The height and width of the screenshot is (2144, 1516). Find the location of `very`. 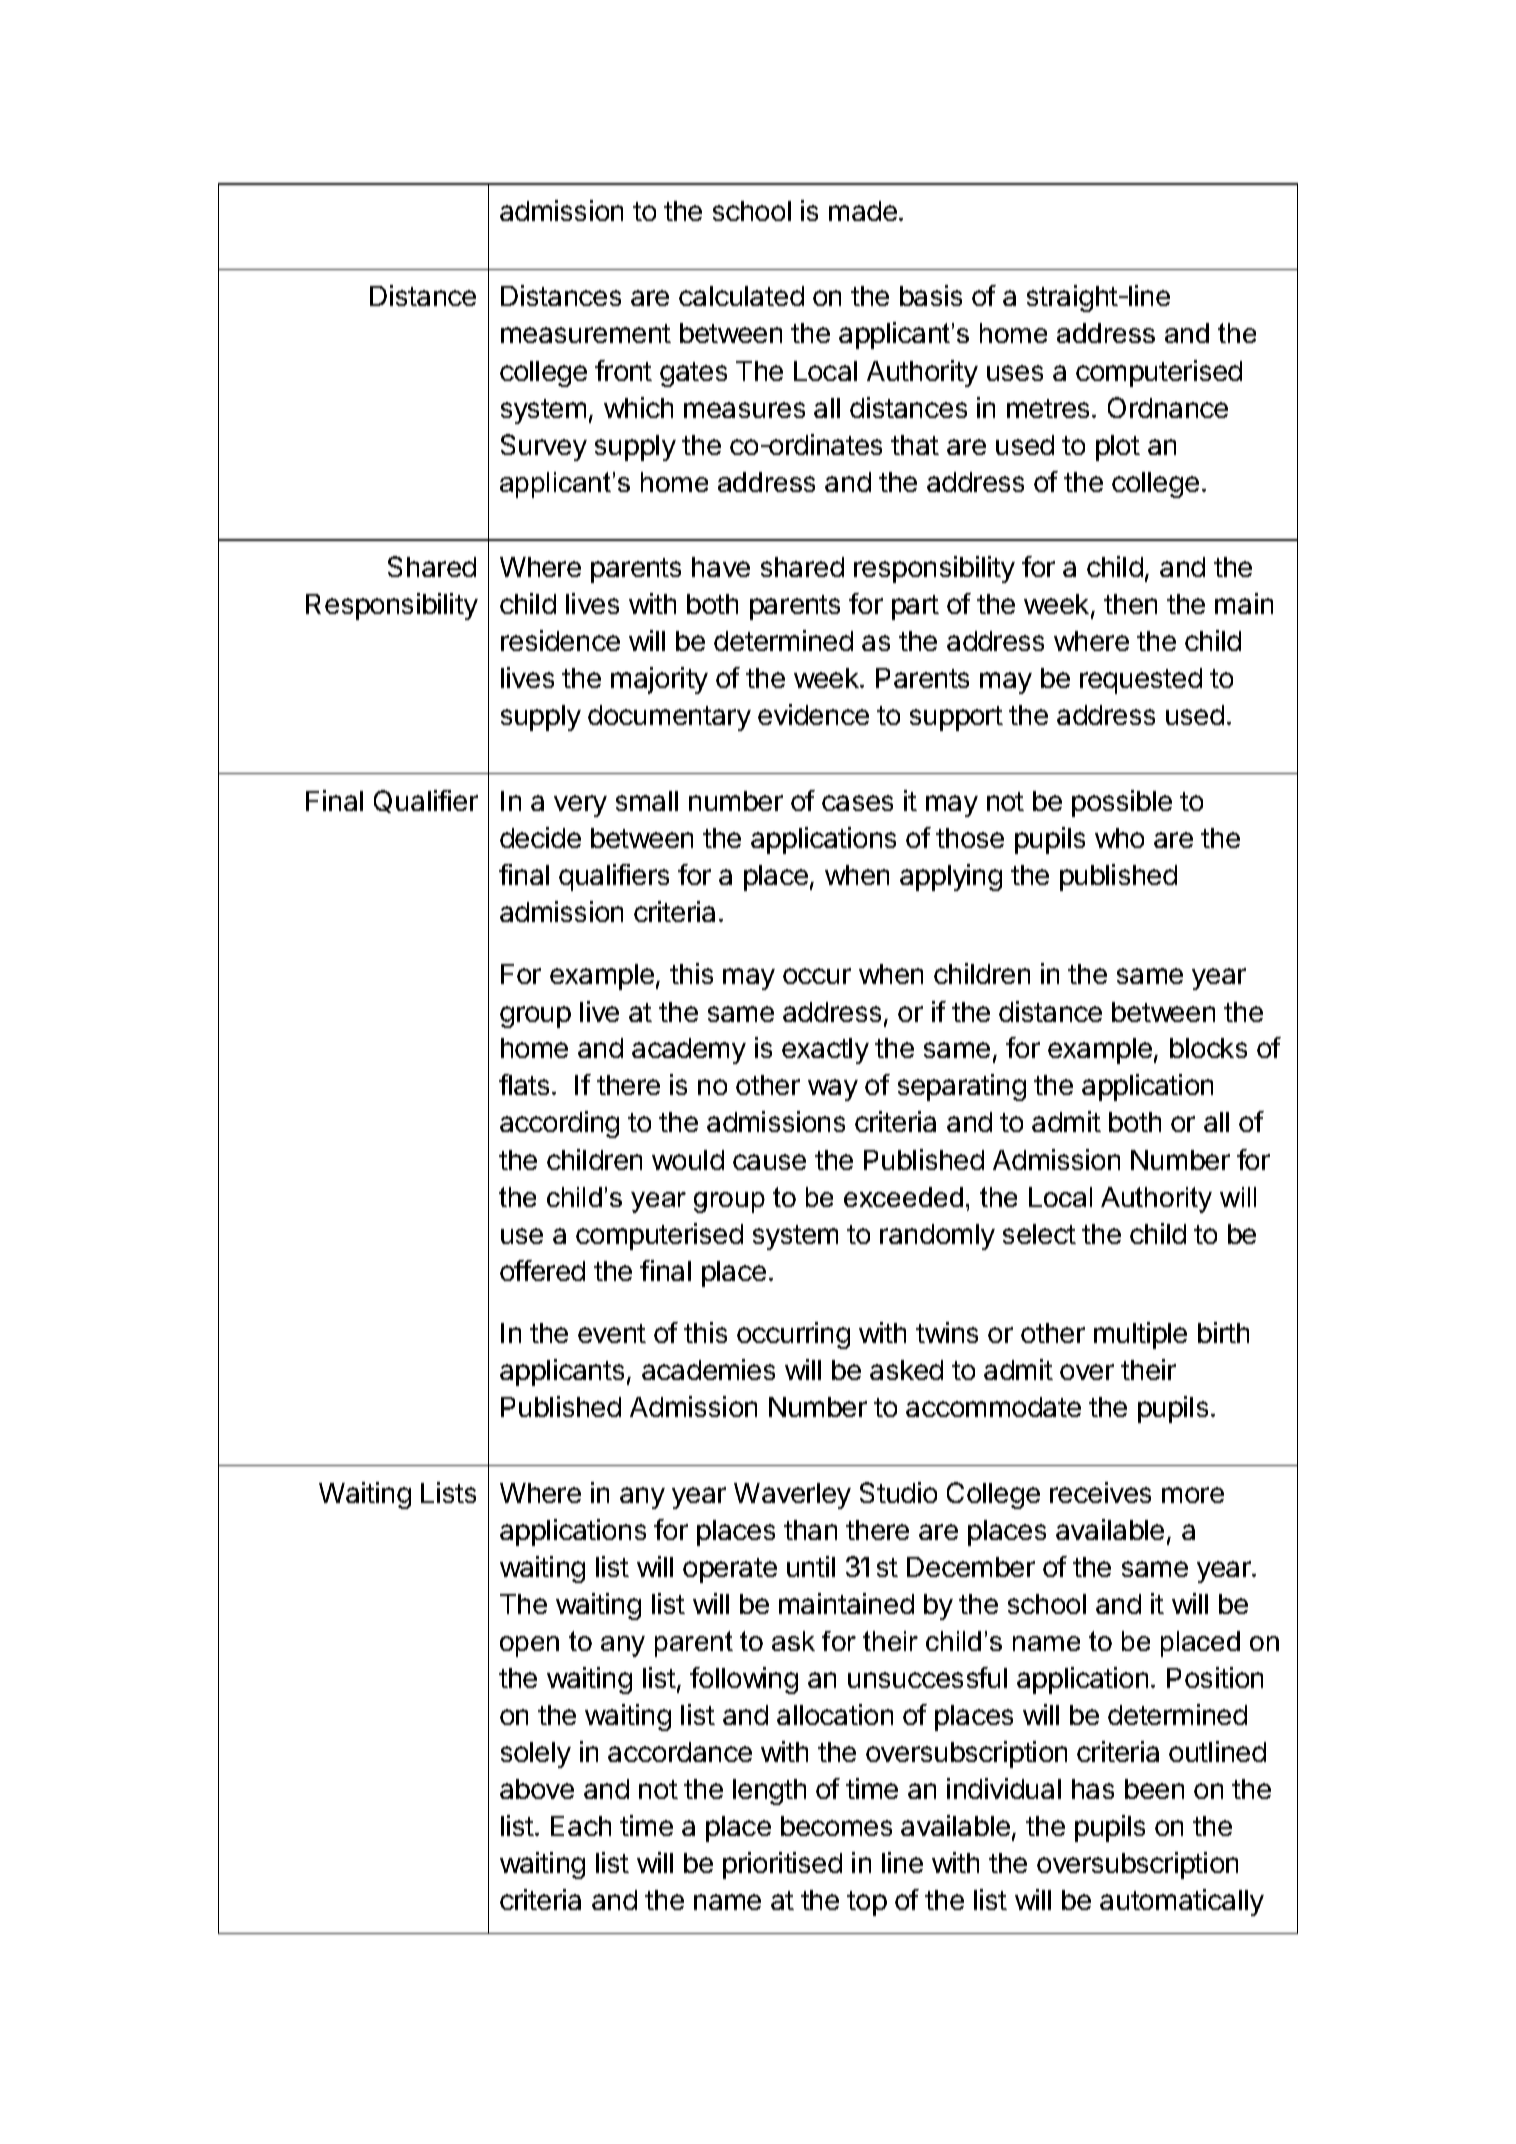

very is located at coordinates (580, 806).
